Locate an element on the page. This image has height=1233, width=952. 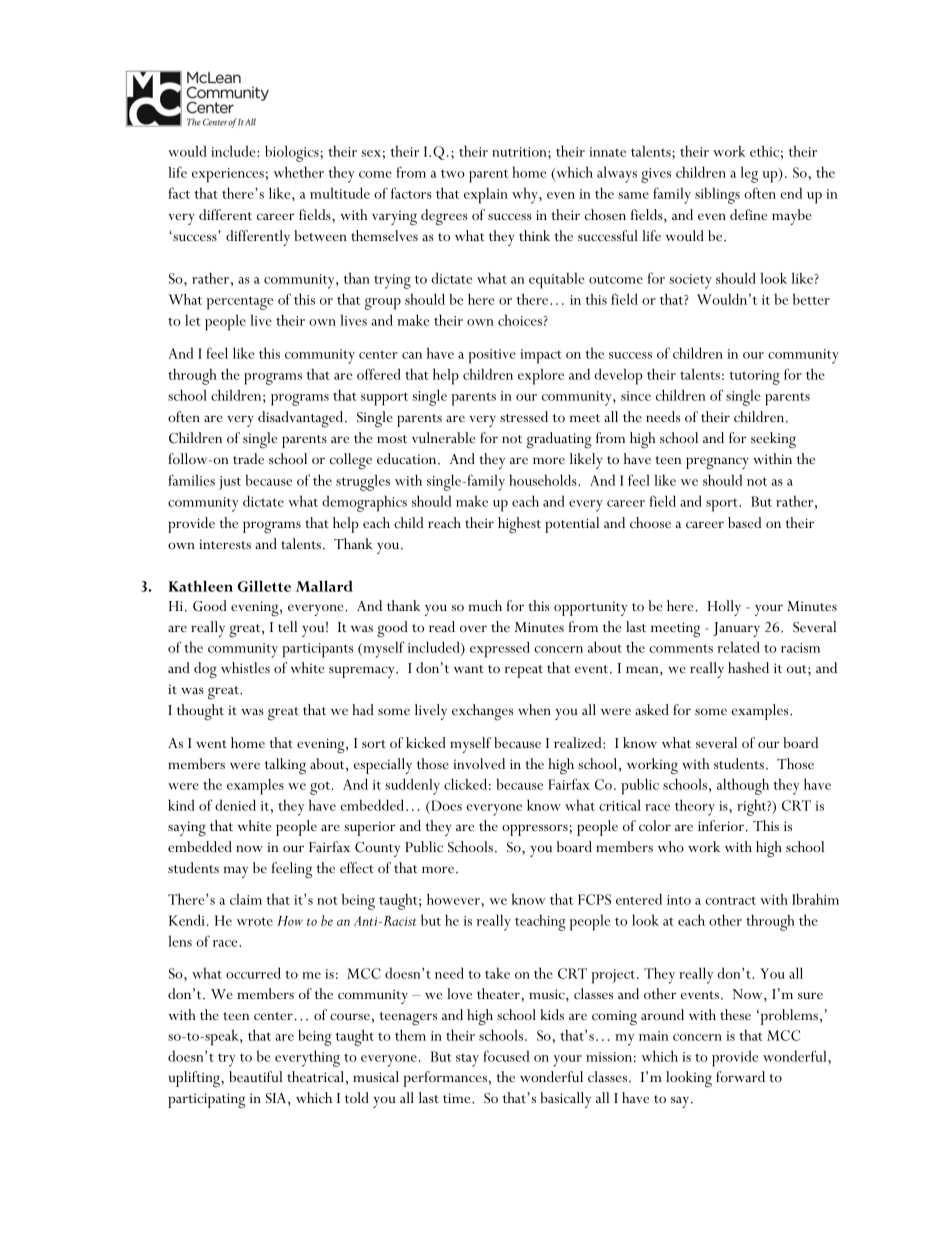
forward is located at coordinates (740, 1076).
